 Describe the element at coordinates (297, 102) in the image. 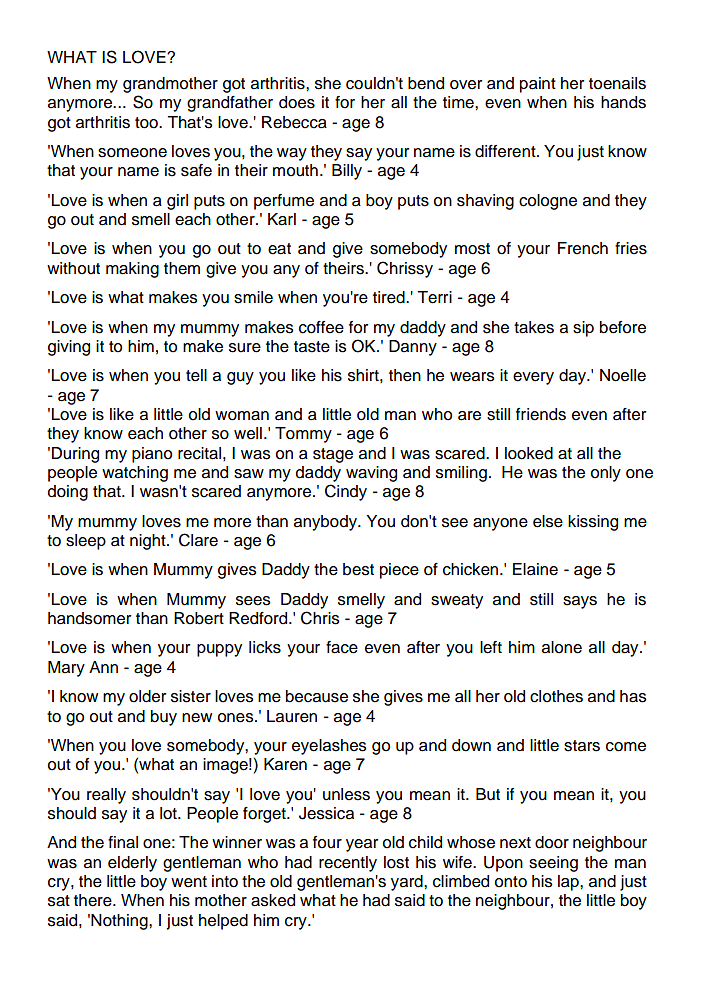

I see `does` at that location.
